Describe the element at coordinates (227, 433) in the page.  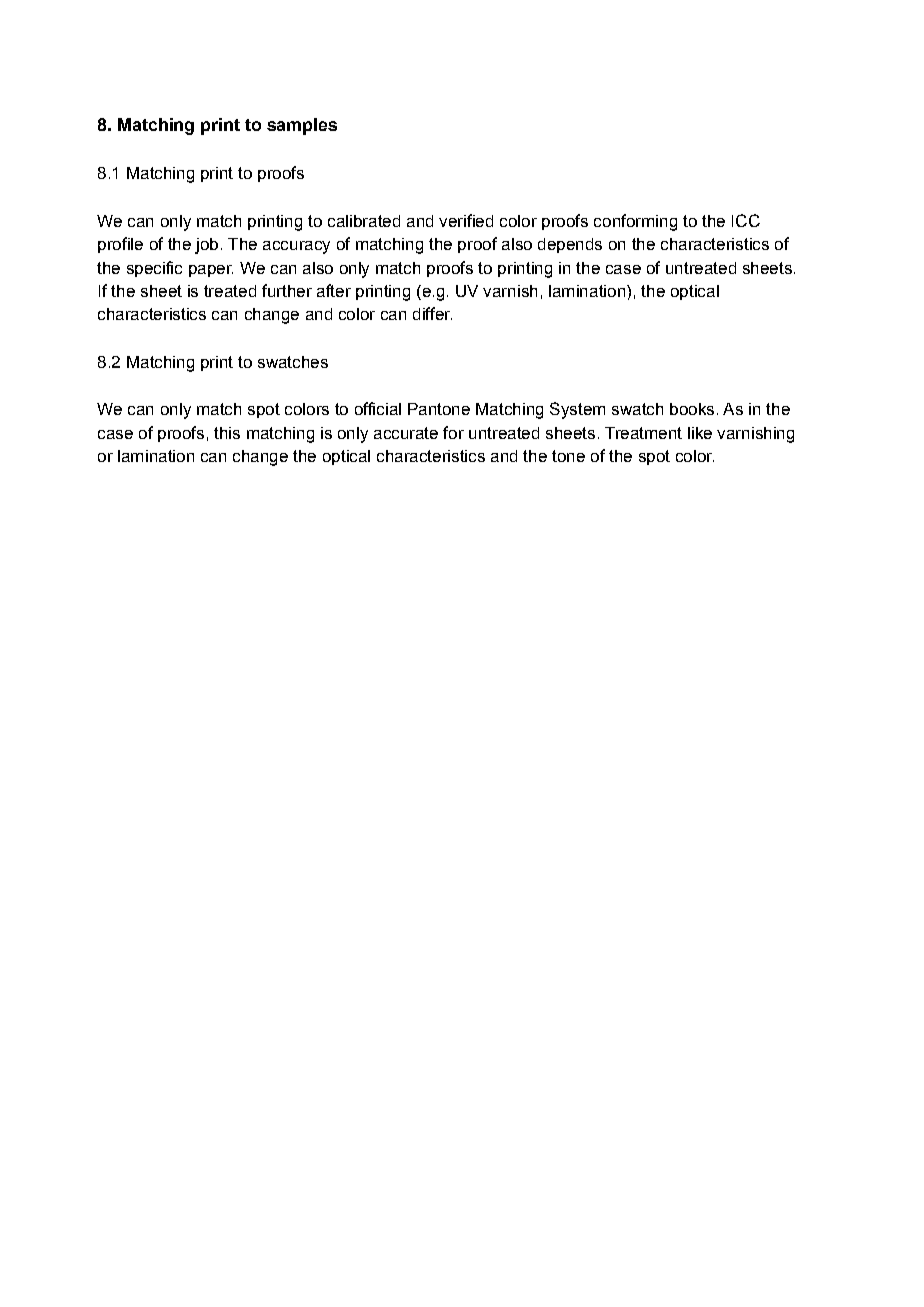
I see `this` at that location.
